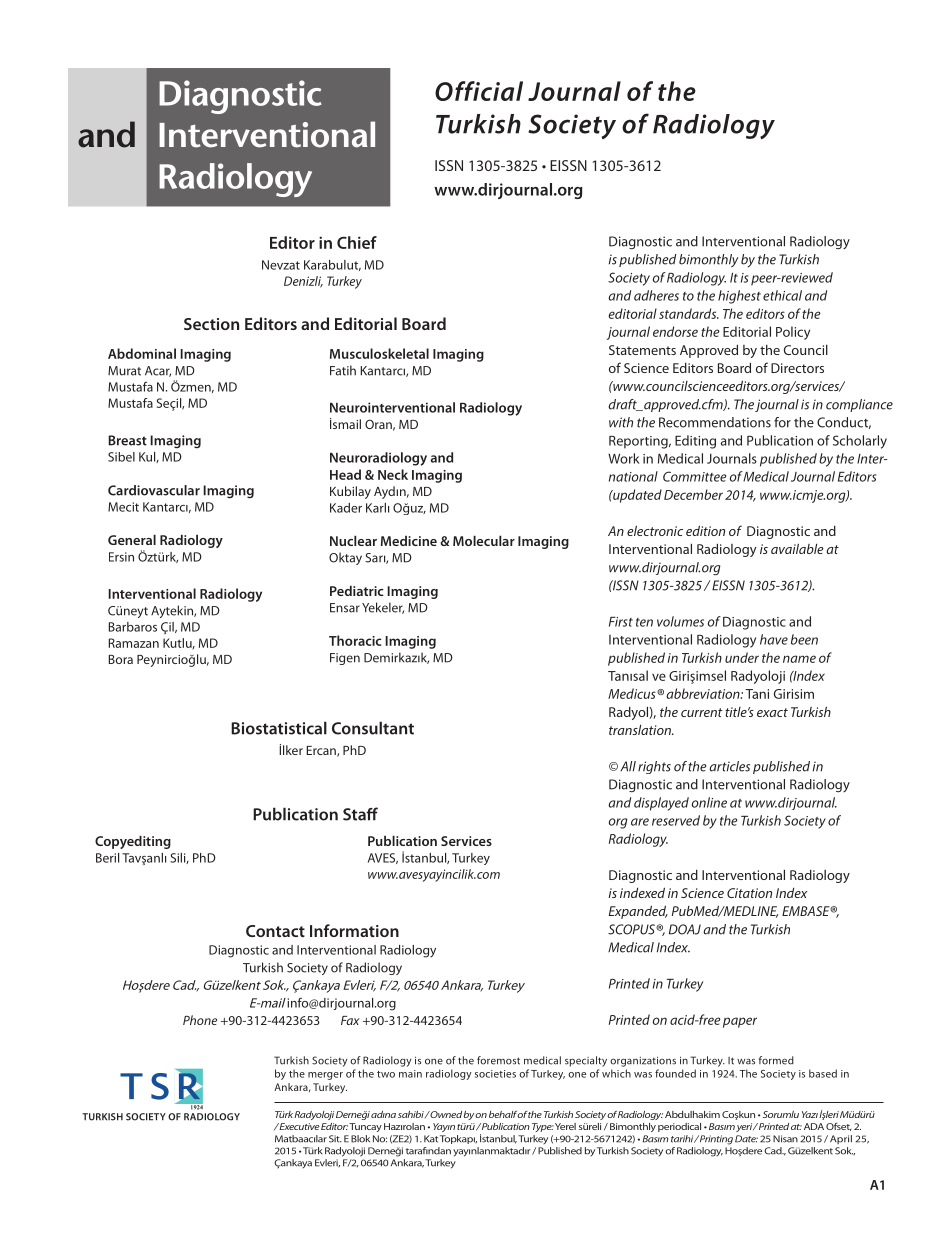 Image resolution: width=952 pixels, height=1247 pixels. I want to click on Neck, so click(393, 474).
